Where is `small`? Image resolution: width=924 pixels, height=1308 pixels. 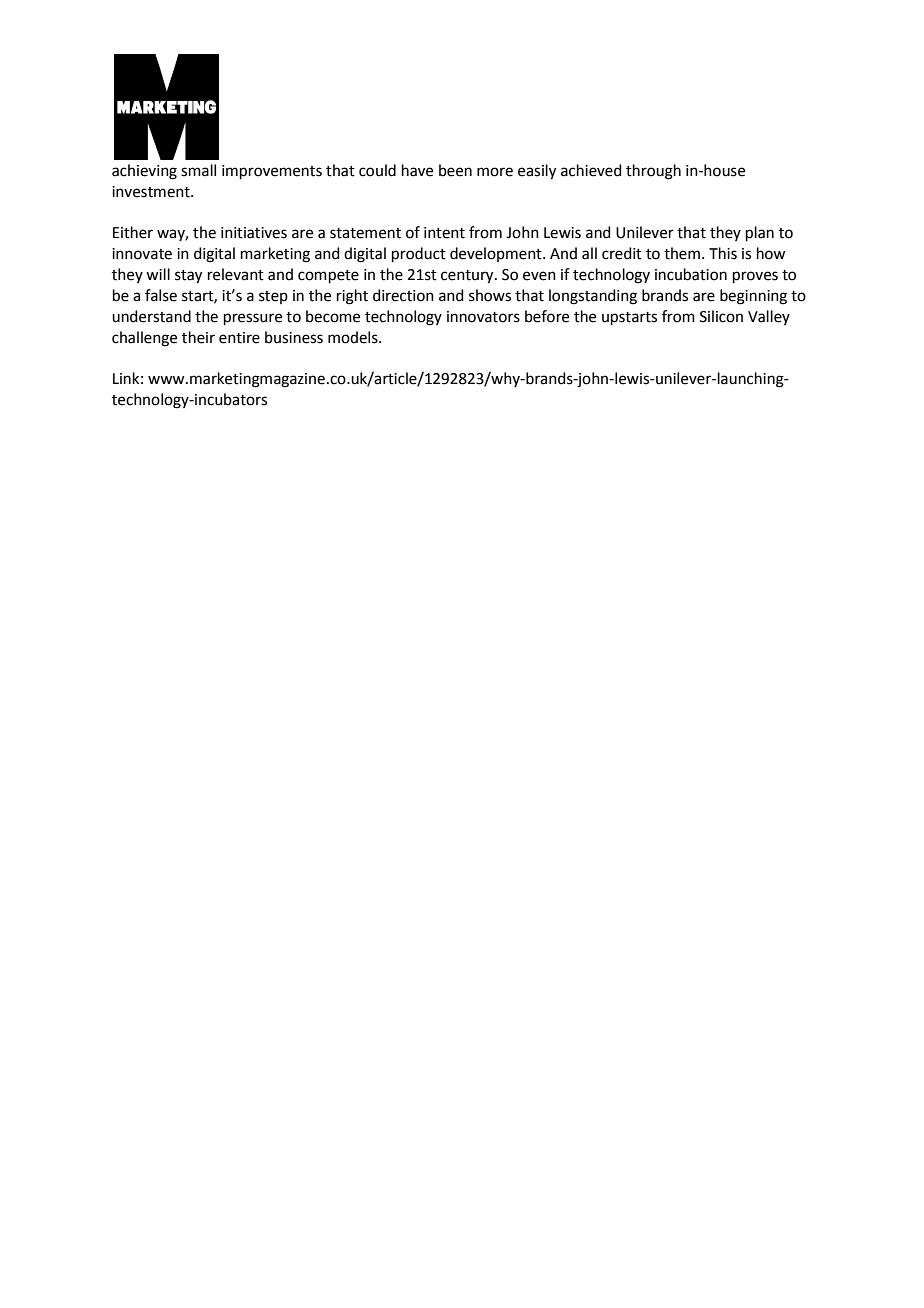 small is located at coordinates (198, 170).
